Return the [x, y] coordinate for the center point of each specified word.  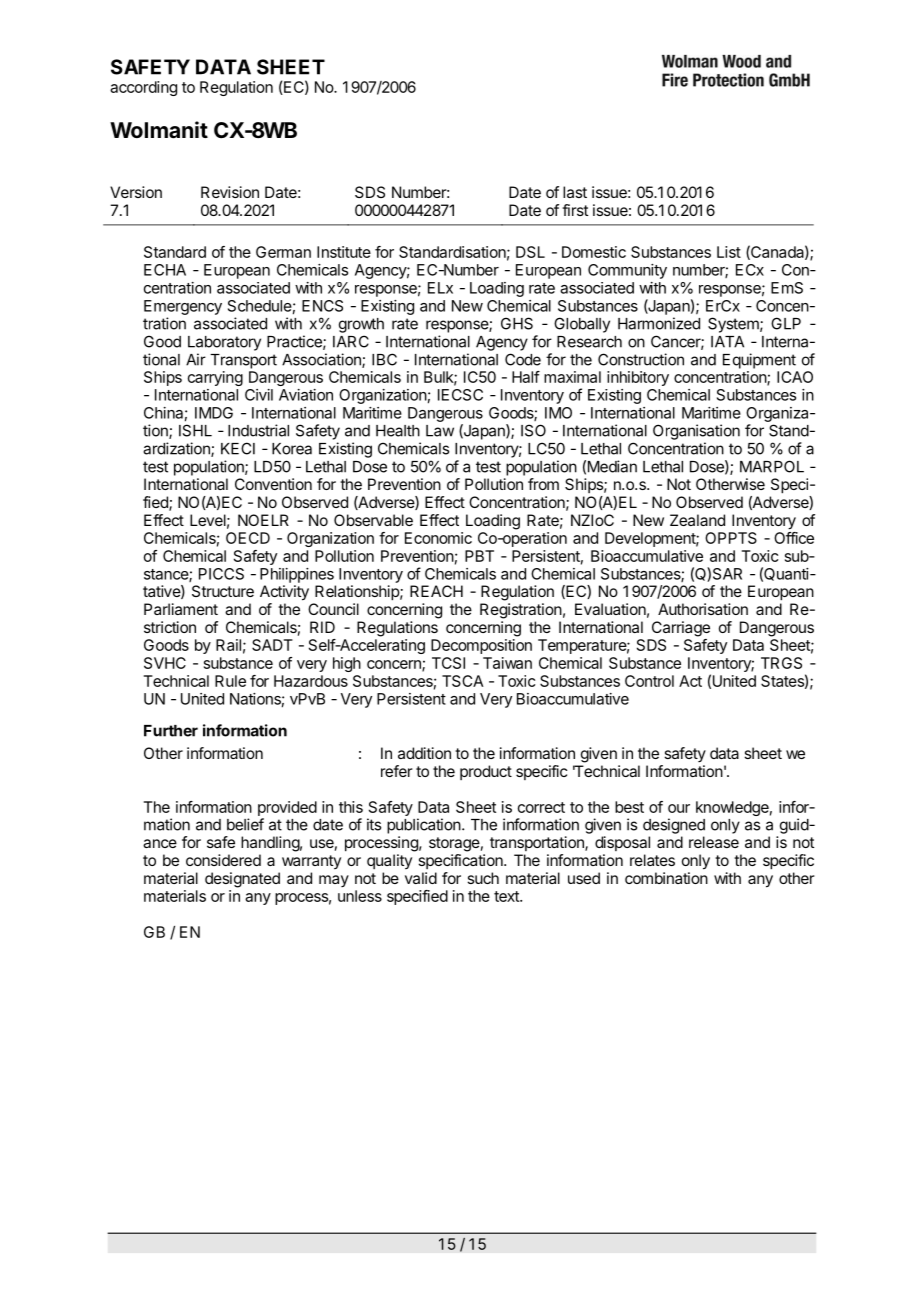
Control [649, 681]
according [143, 88]
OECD [248, 538]
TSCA [462, 681]
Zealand [697, 520]
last [575, 192]
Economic [438, 538]
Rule [230, 681]
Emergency [183, 307]
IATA [727, 342]
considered [223, 860]
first [575, 210]
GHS [517, 323]
